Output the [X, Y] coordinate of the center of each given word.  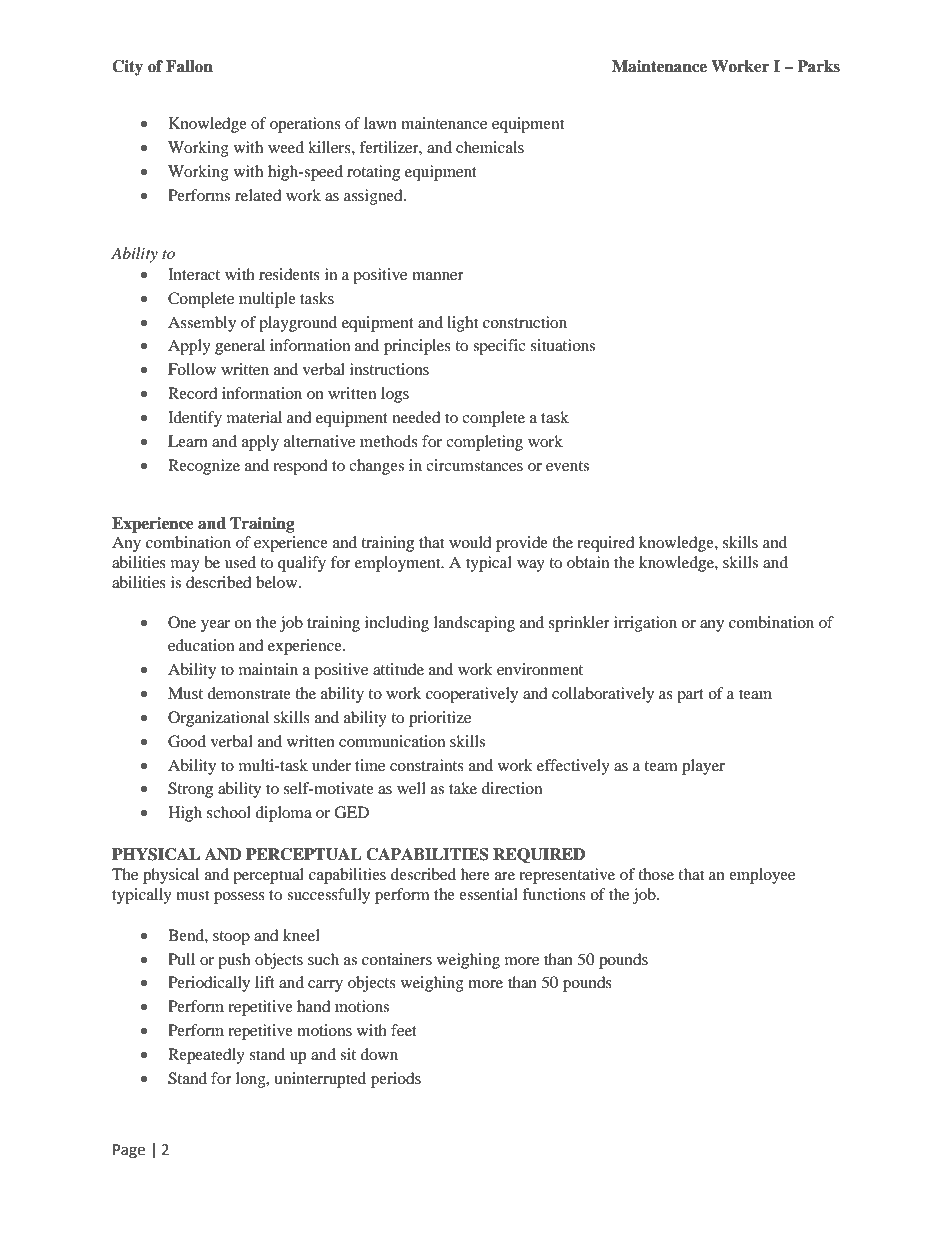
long [252, 1080]
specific [499, 347]
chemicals [490, 147]
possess [239, 898]
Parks [818, 66]
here [475, 874]
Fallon [189, 66]
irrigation [645, 624]
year [215, 626]
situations [563, 345]
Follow [192, 369]
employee [762, 876]
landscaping [474, 624]
